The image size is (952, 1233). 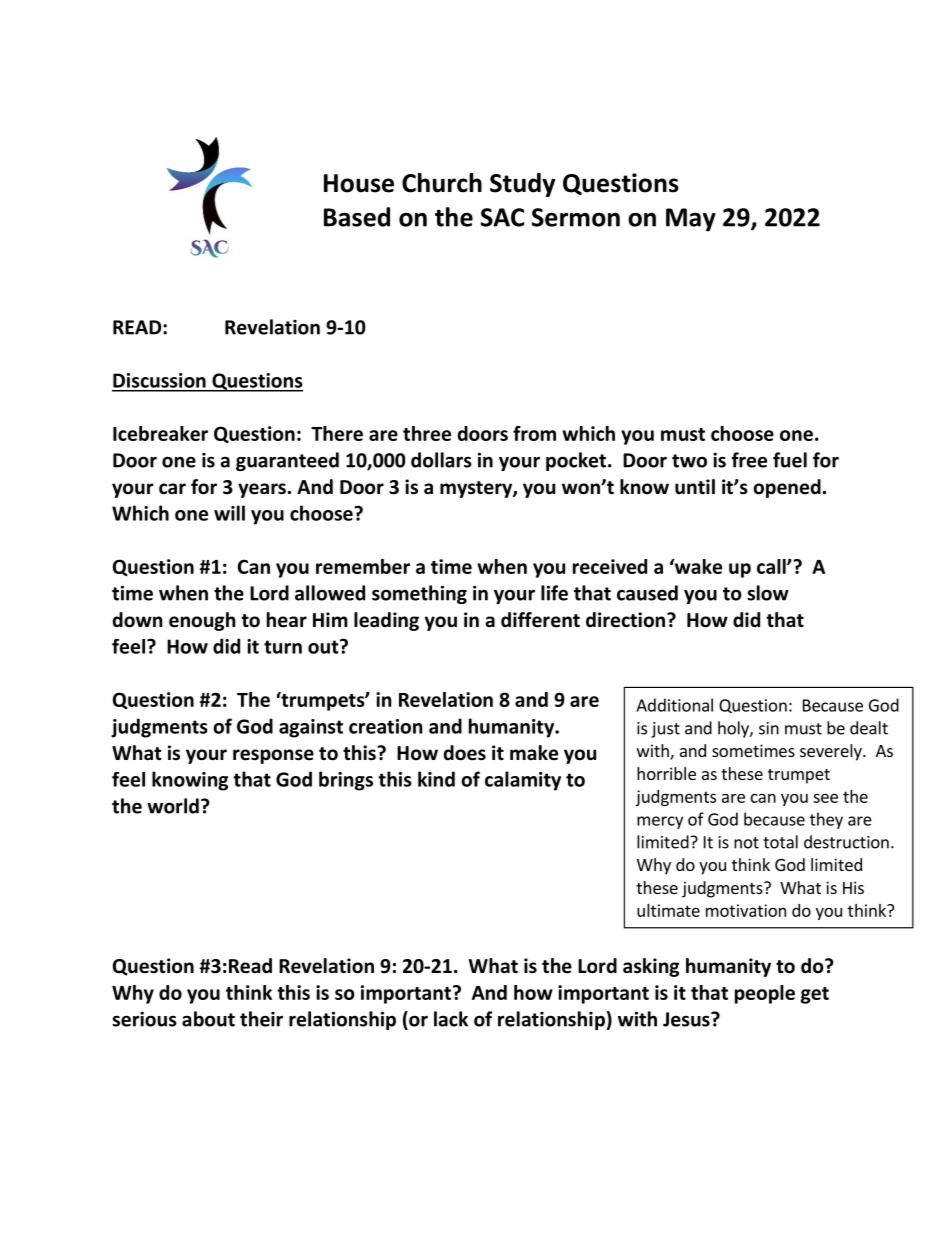 I want to click on lack, so click(x=451, y=1019).
